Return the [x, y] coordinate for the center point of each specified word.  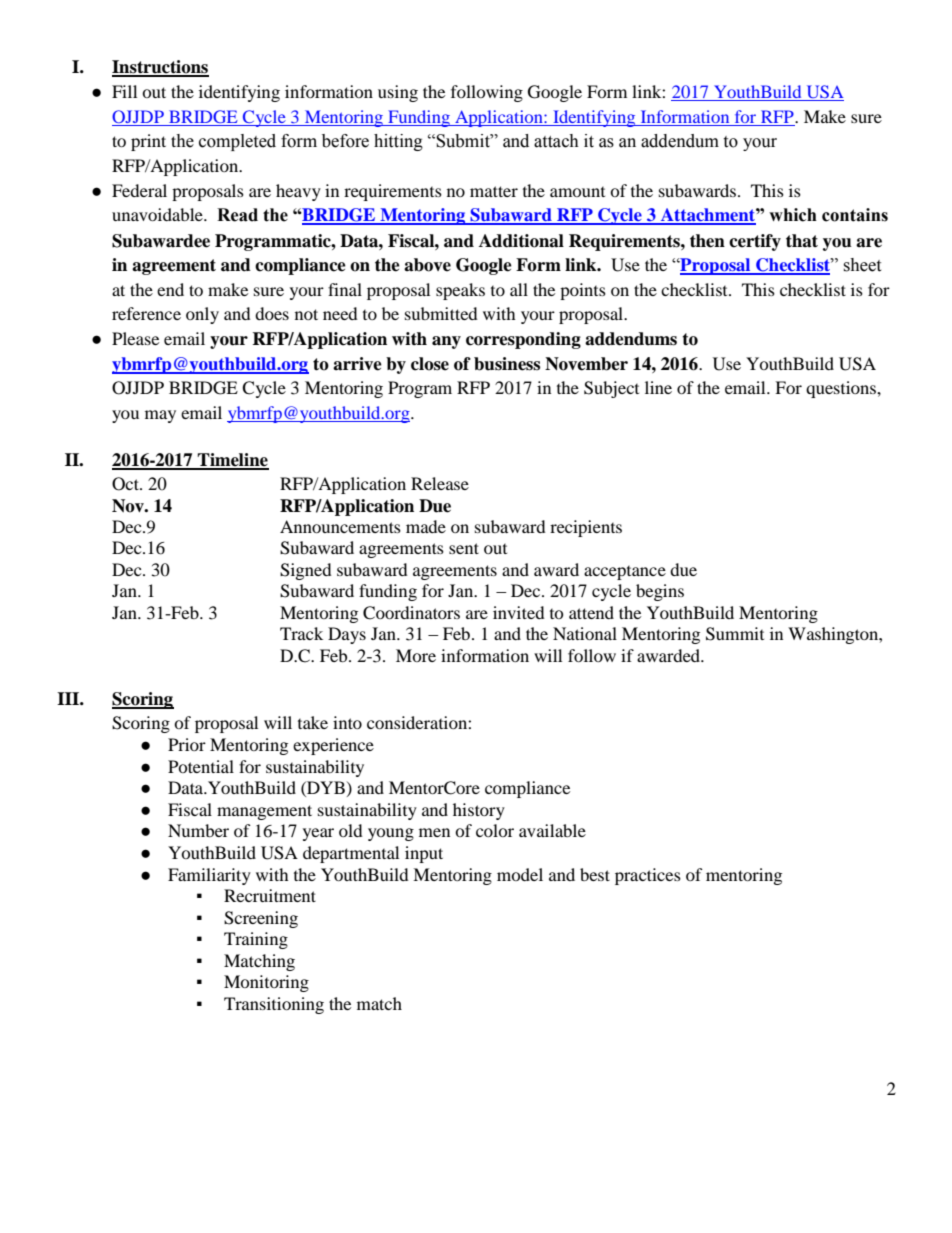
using [398, 93]
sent [464, 548]
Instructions [160, 68]
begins [660, 592]
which [793, 215]
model [520, 874]
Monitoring [266, 983]
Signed [306, 571]
